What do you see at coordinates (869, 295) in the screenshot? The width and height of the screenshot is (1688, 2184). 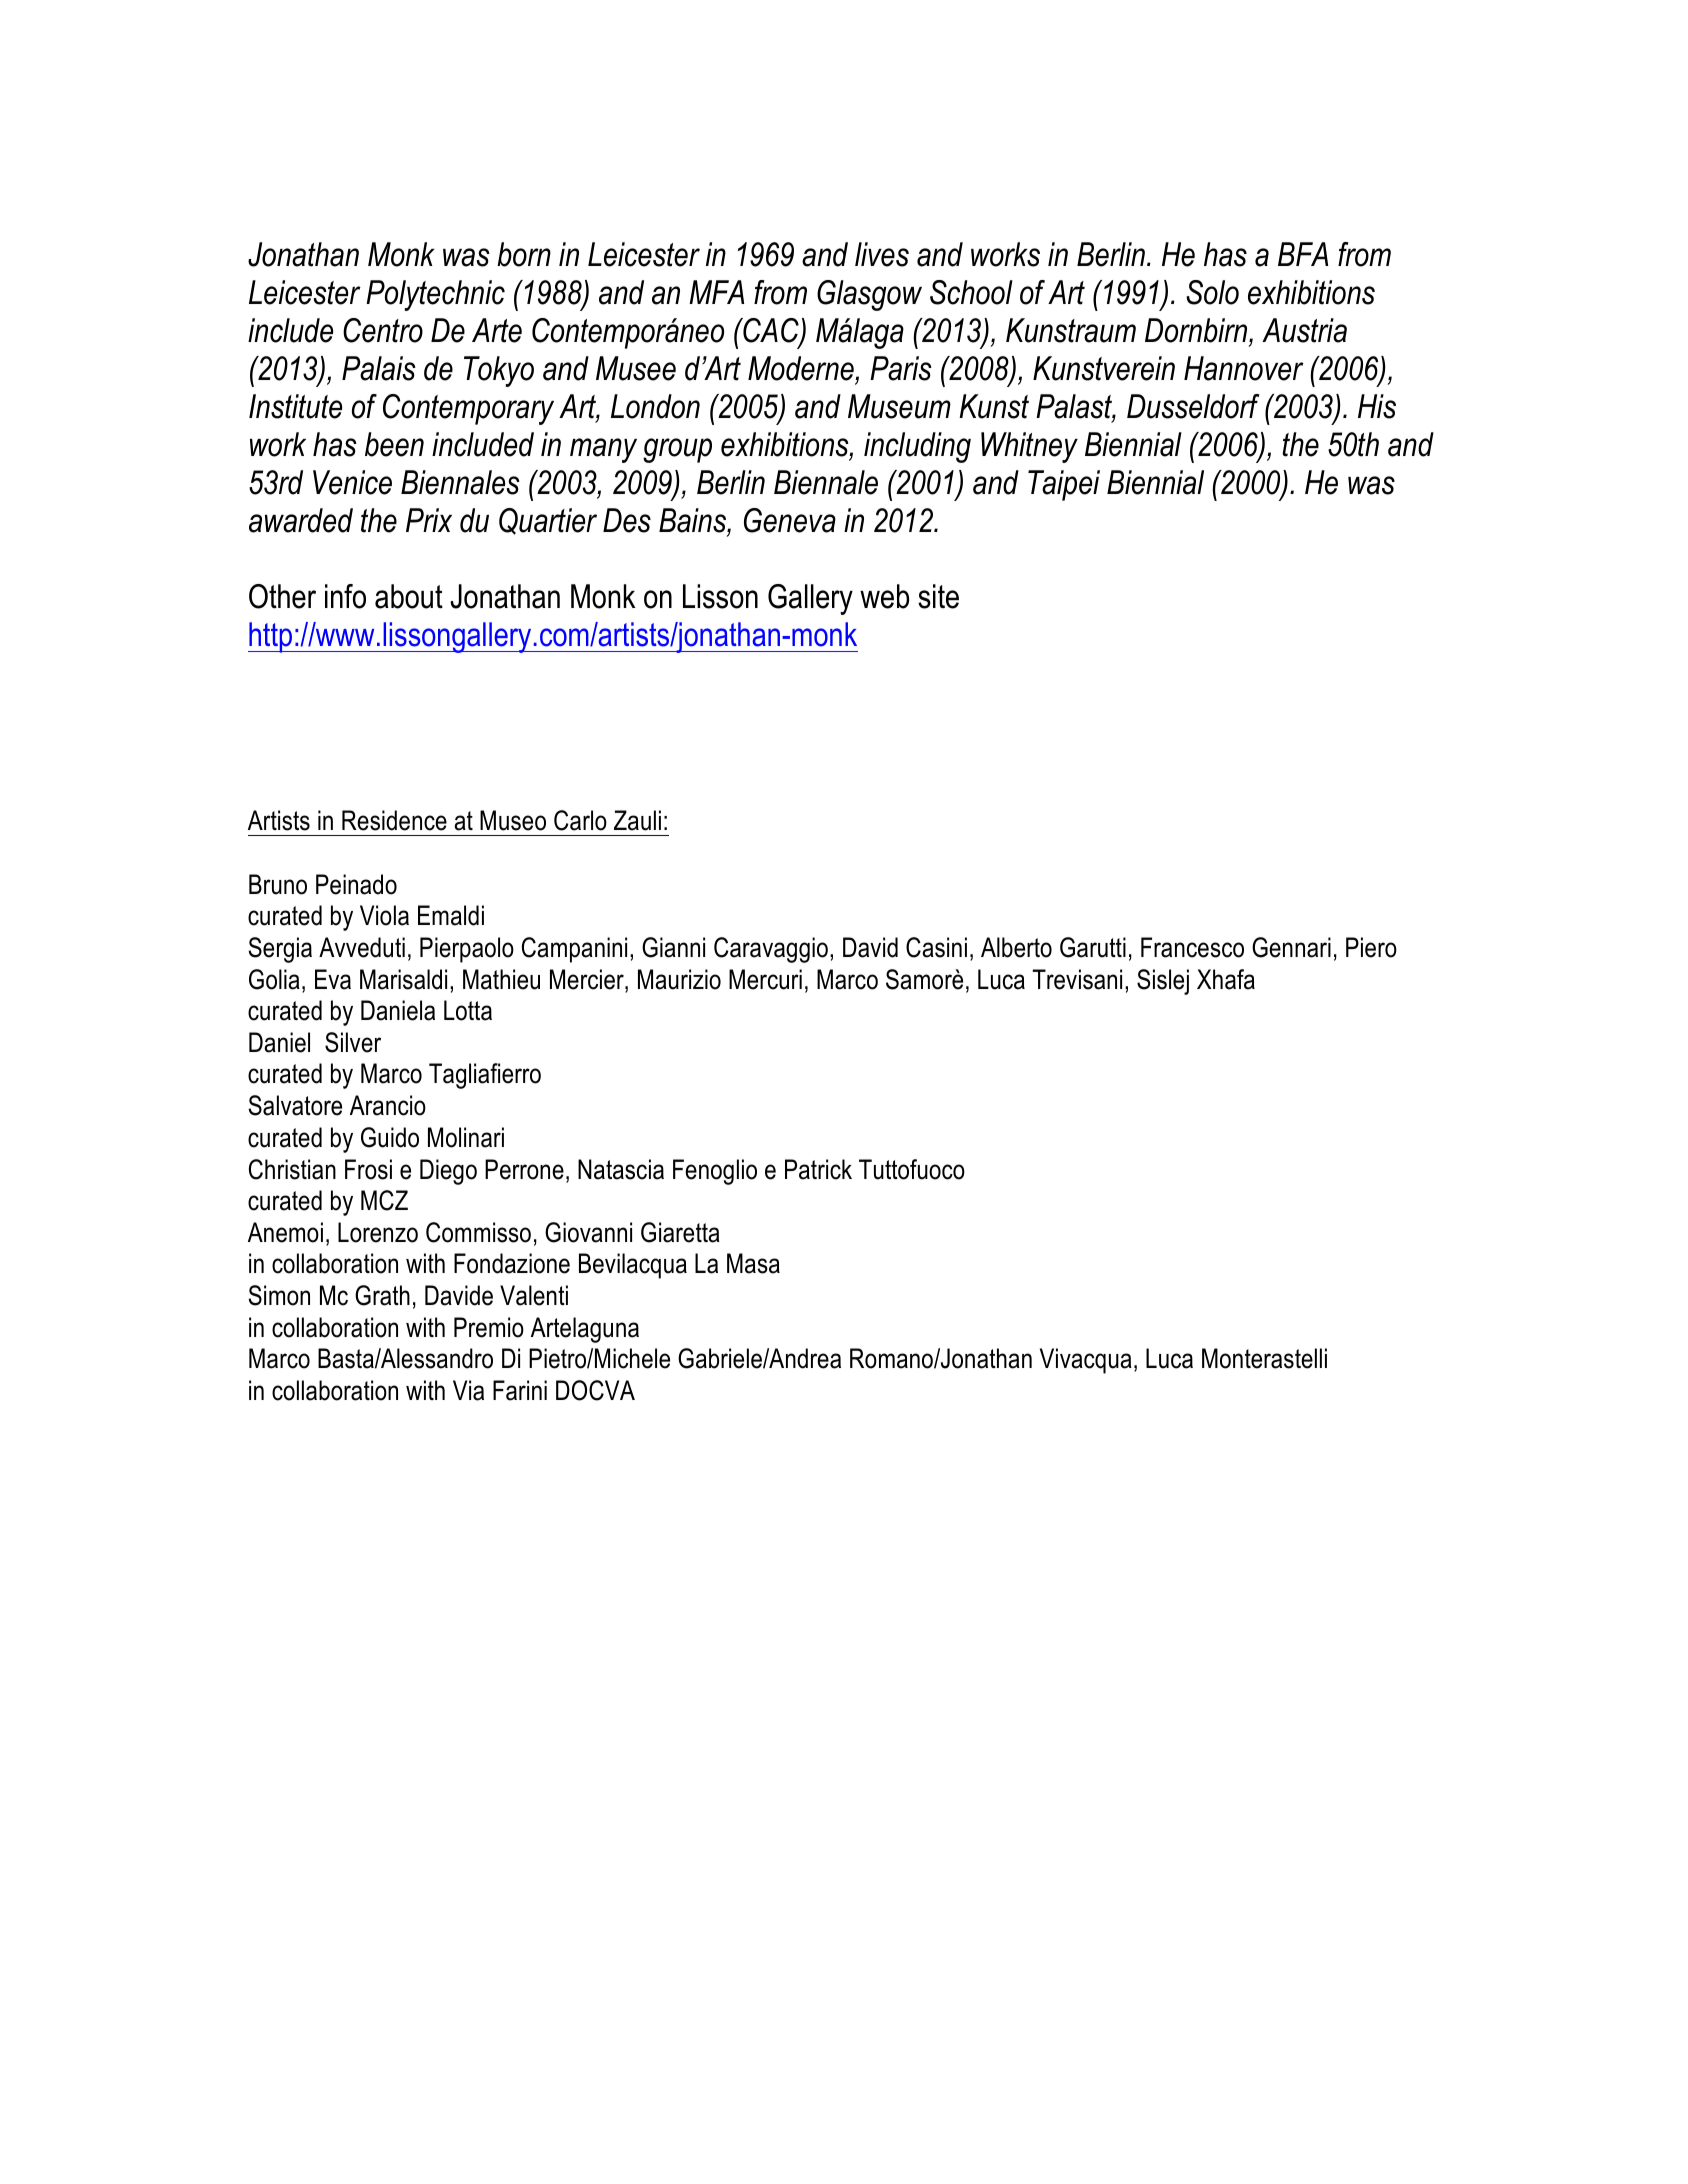 I see `Glasgow` at bounding box center [869, 295].
